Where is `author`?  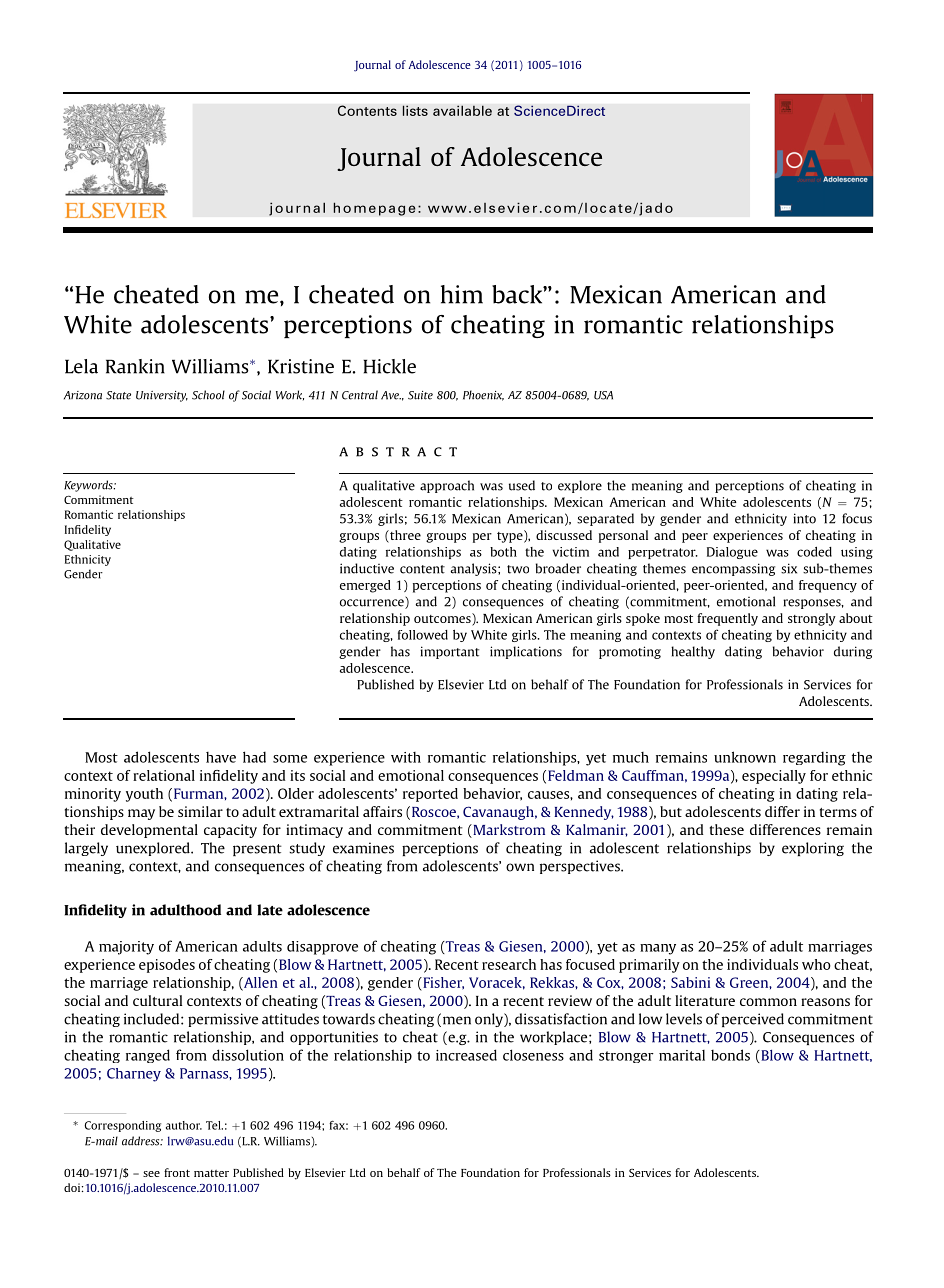
author is located at coordinates (184, 1125).
